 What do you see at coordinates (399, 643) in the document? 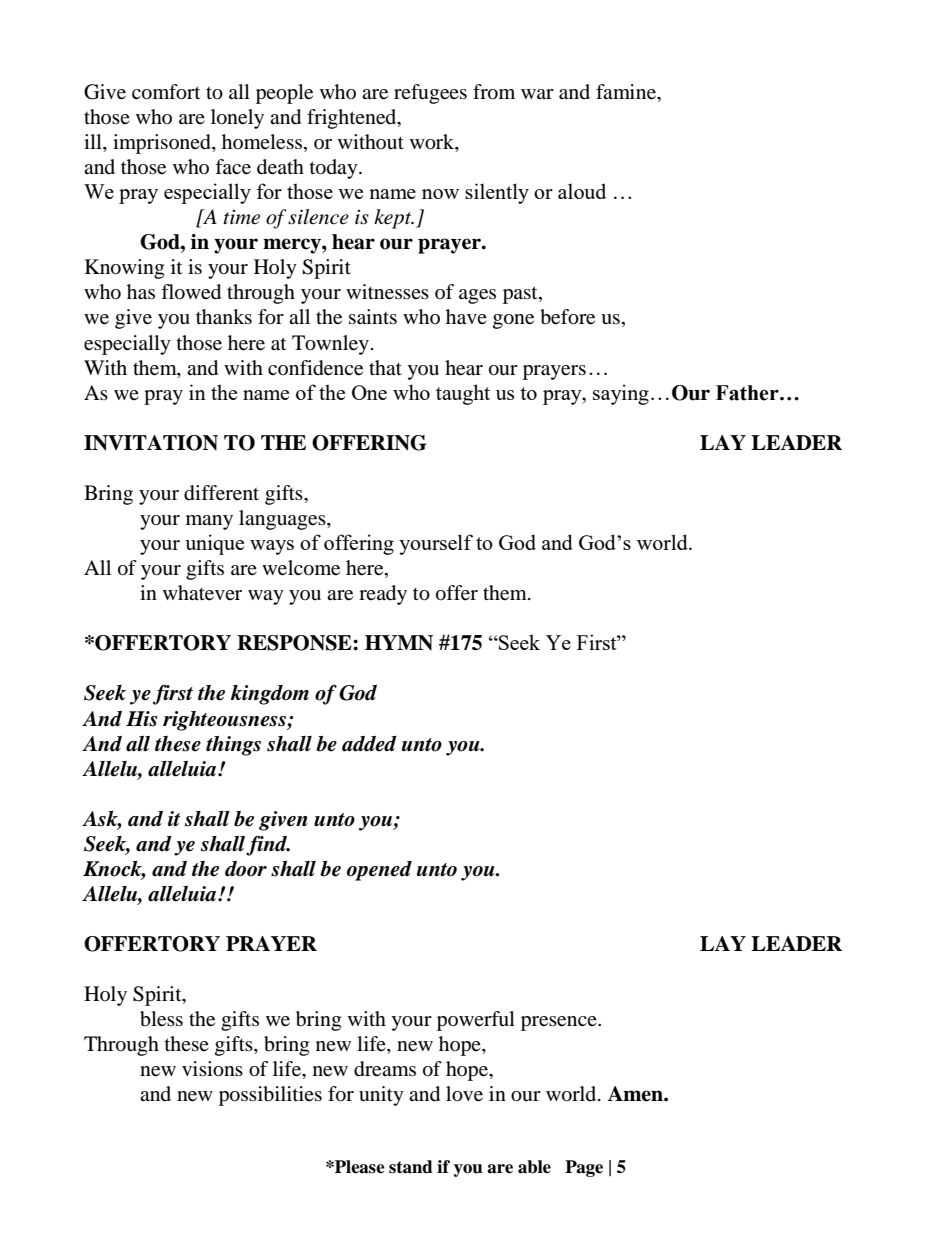
I see `HYMN` at bounding box center [399, 643].
